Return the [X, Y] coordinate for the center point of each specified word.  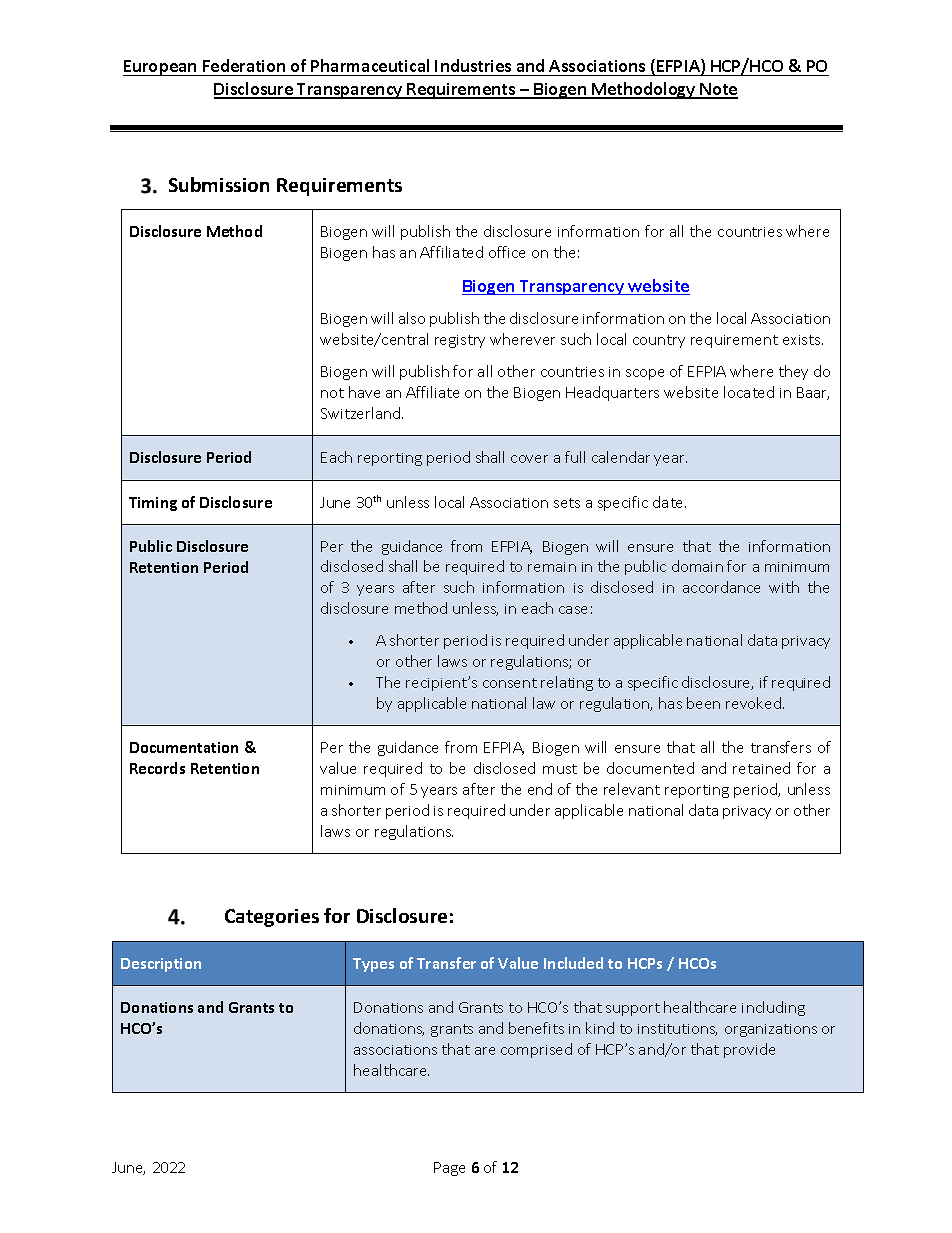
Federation [244, 65]
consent [510, 683]
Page [449, 1169]
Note [718, 90]
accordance [721, 587]
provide [749, 1050]
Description [161, 965]
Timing [153, 504]
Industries [473, 65]
